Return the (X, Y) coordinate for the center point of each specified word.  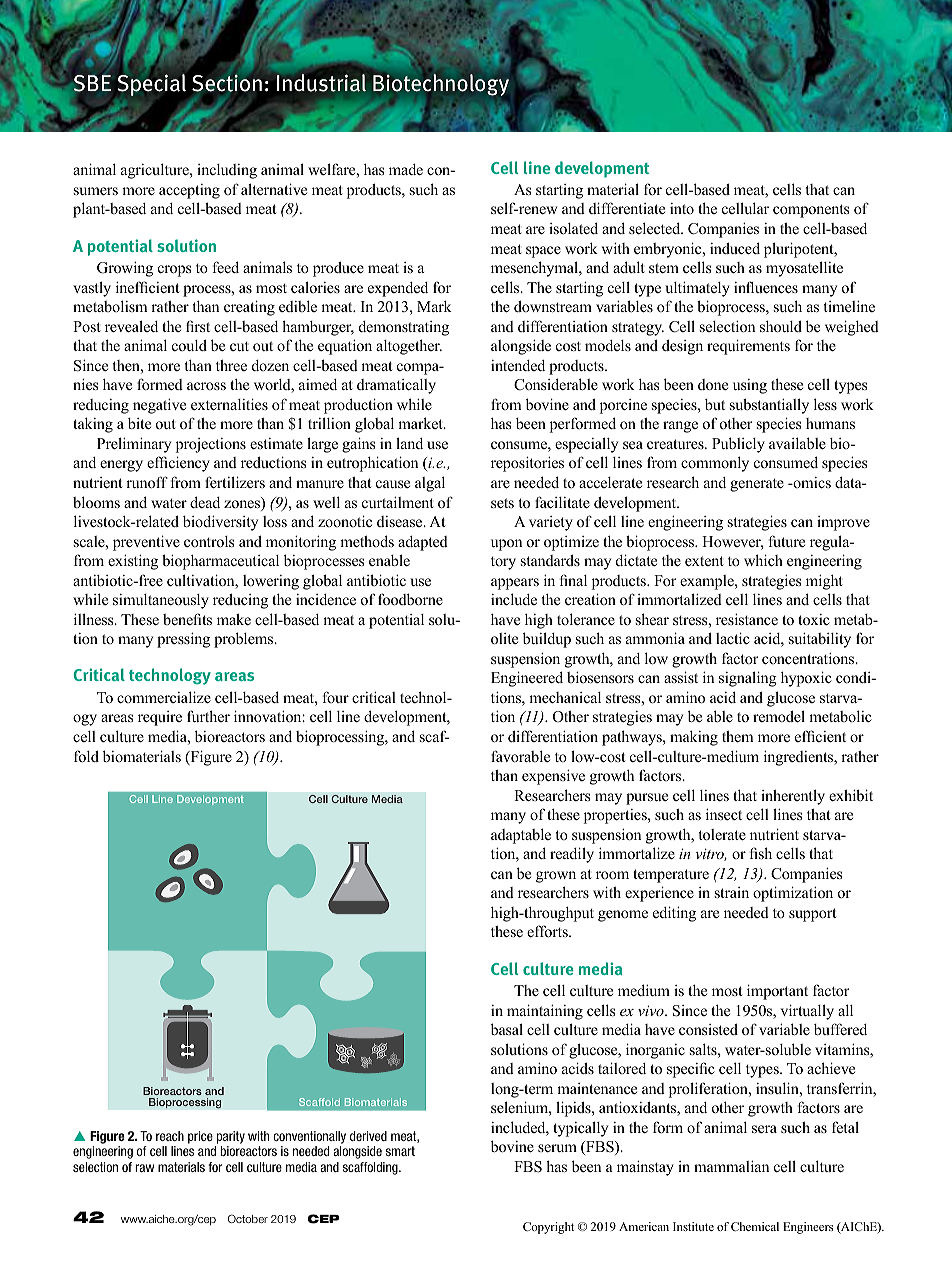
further (208, 716)
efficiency (178, 464)
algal (430, 484)
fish (761, 853)
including (227, 171)
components (811, 211)
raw (144, 1168)
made (406, 169)
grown (556, 877)
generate (757, 485)
